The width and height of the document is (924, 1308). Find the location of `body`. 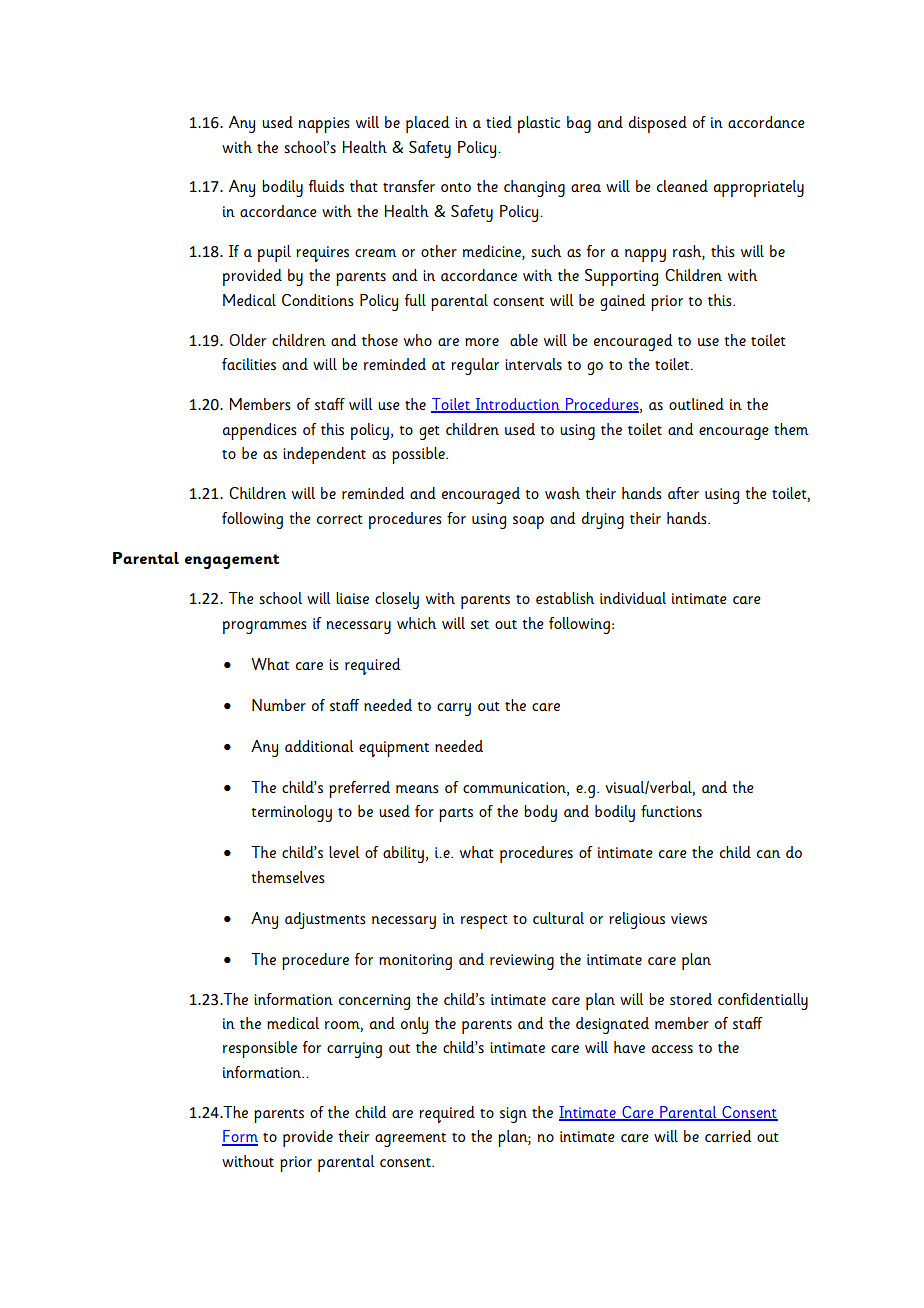

body is located at coordinates (540, 813).
